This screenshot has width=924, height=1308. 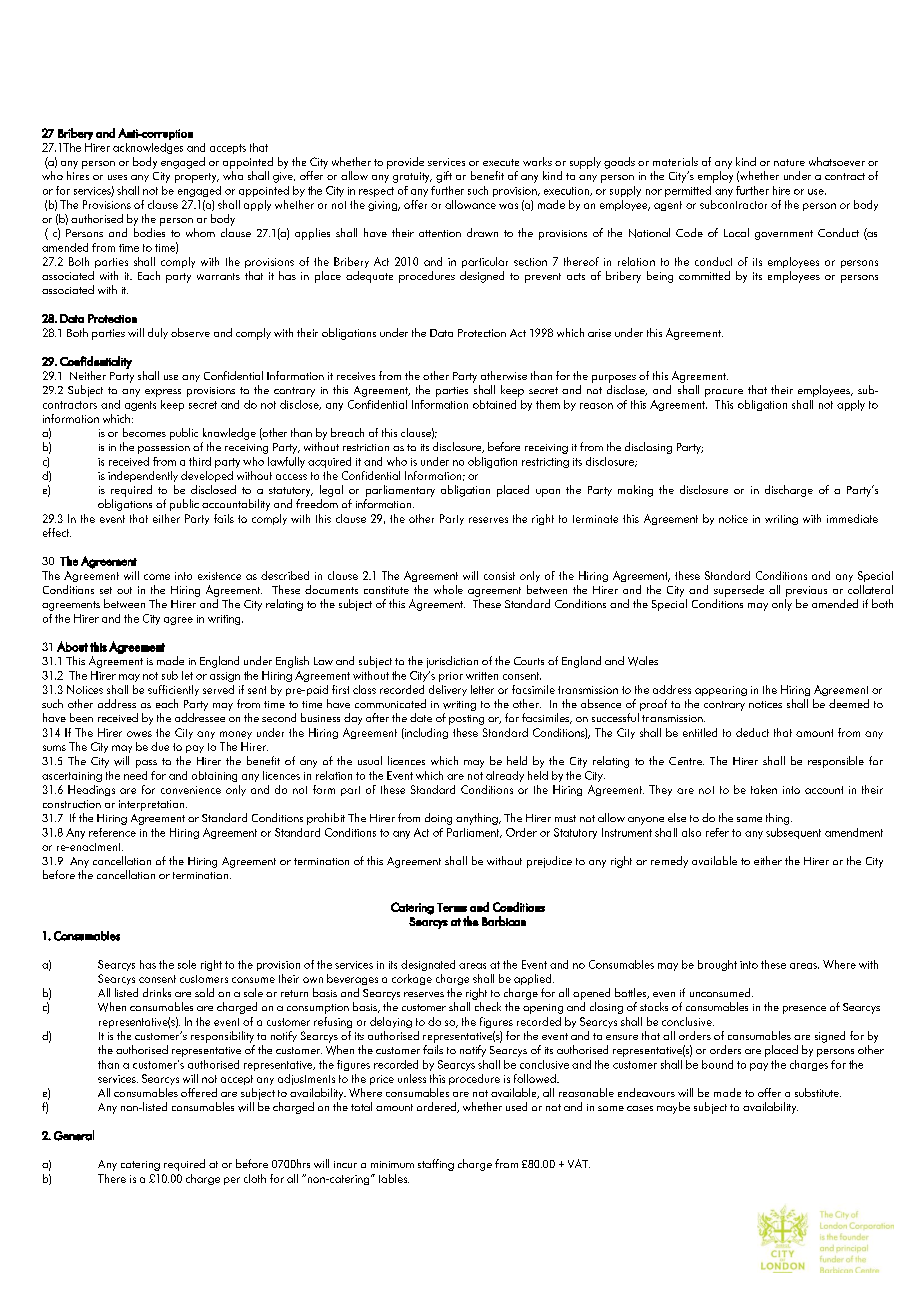 I want to click on nature, so click(x=789, y=162).
